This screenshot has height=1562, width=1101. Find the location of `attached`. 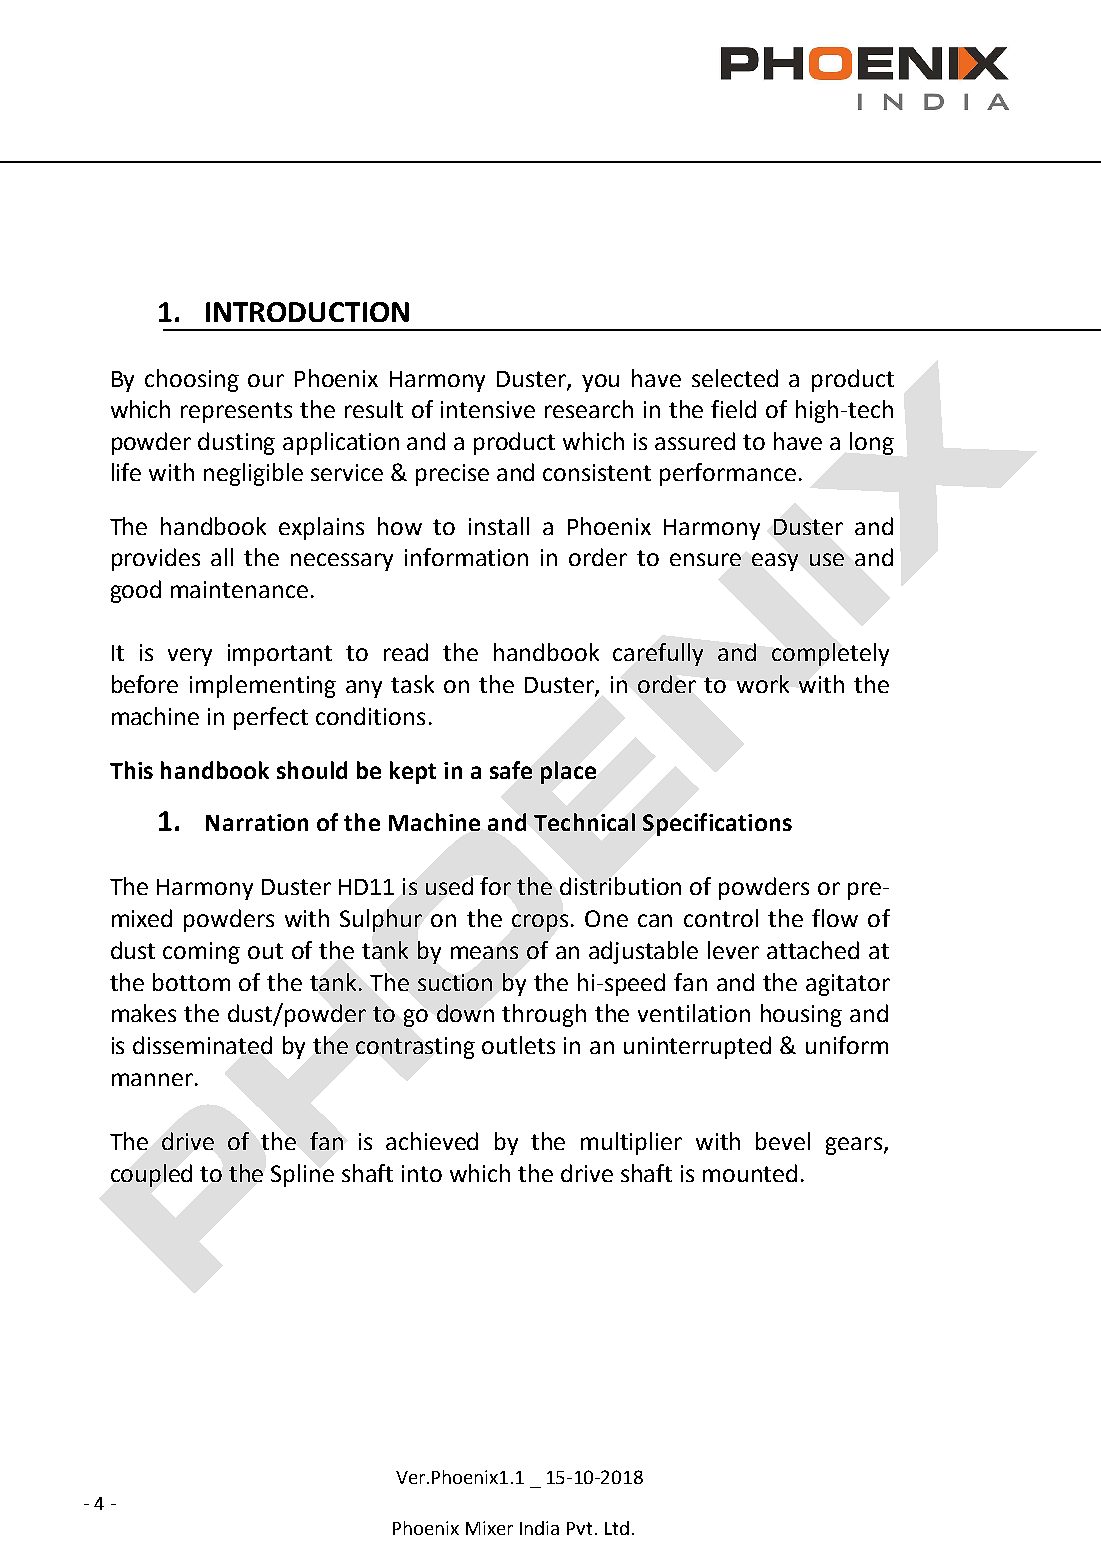

attached is located at coordinates (813, 950).
